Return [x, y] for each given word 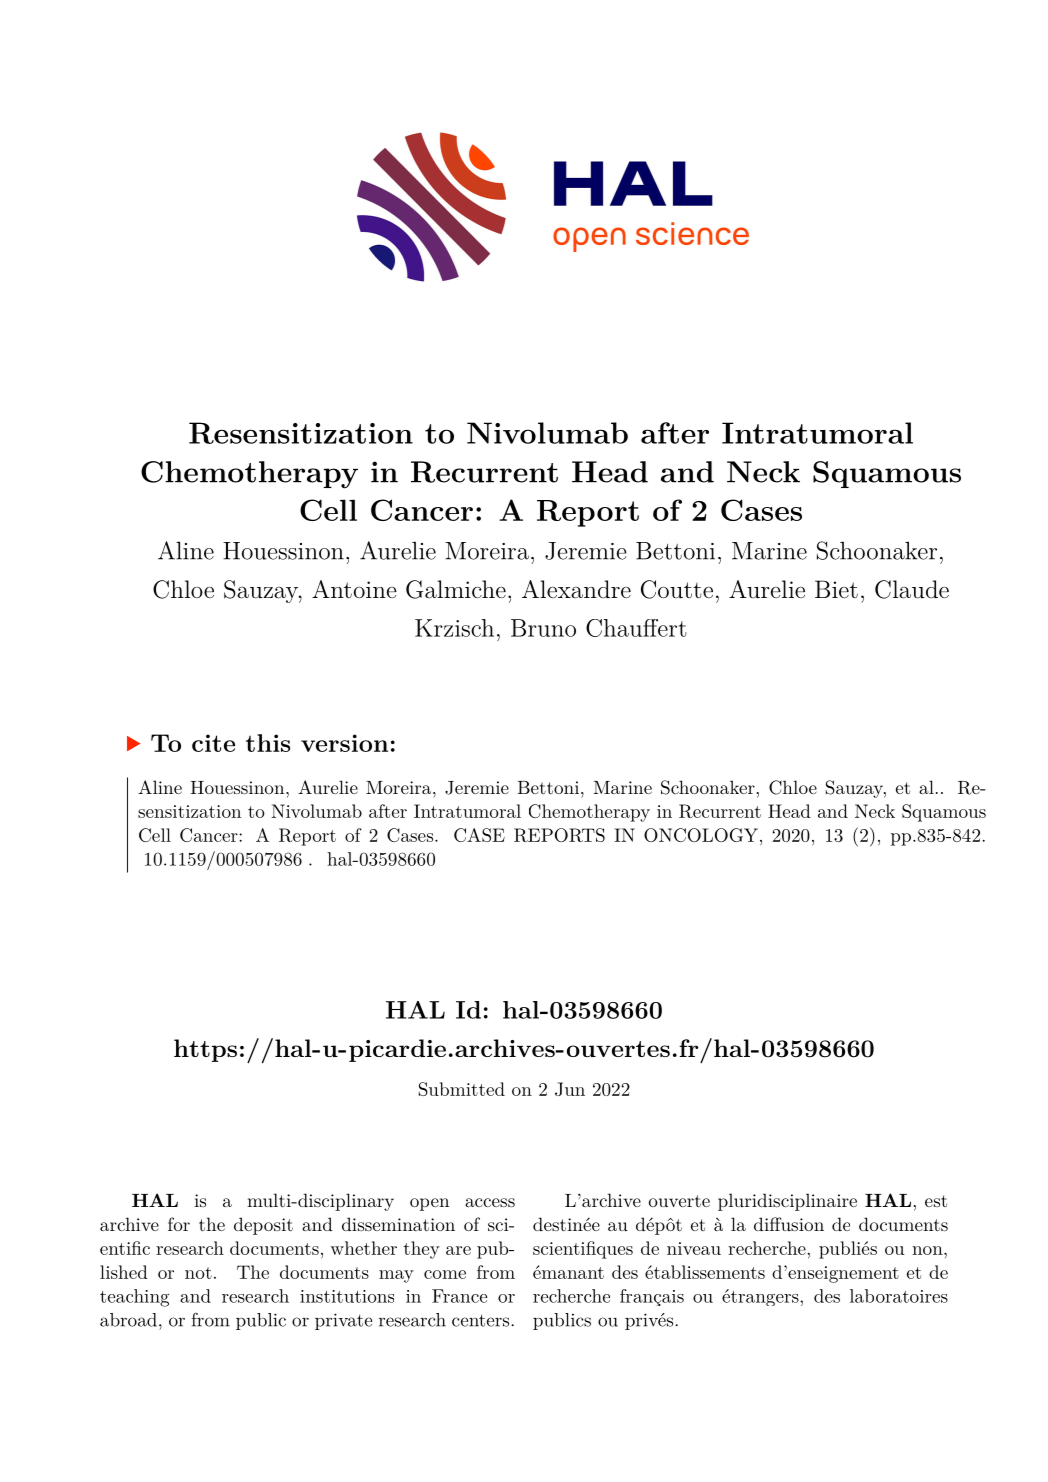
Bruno [543, 628]
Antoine [354, 589]
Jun [570, 1089]
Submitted [462, 1089]
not [198, 1273]
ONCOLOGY [701, 835]
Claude [912, 589]
